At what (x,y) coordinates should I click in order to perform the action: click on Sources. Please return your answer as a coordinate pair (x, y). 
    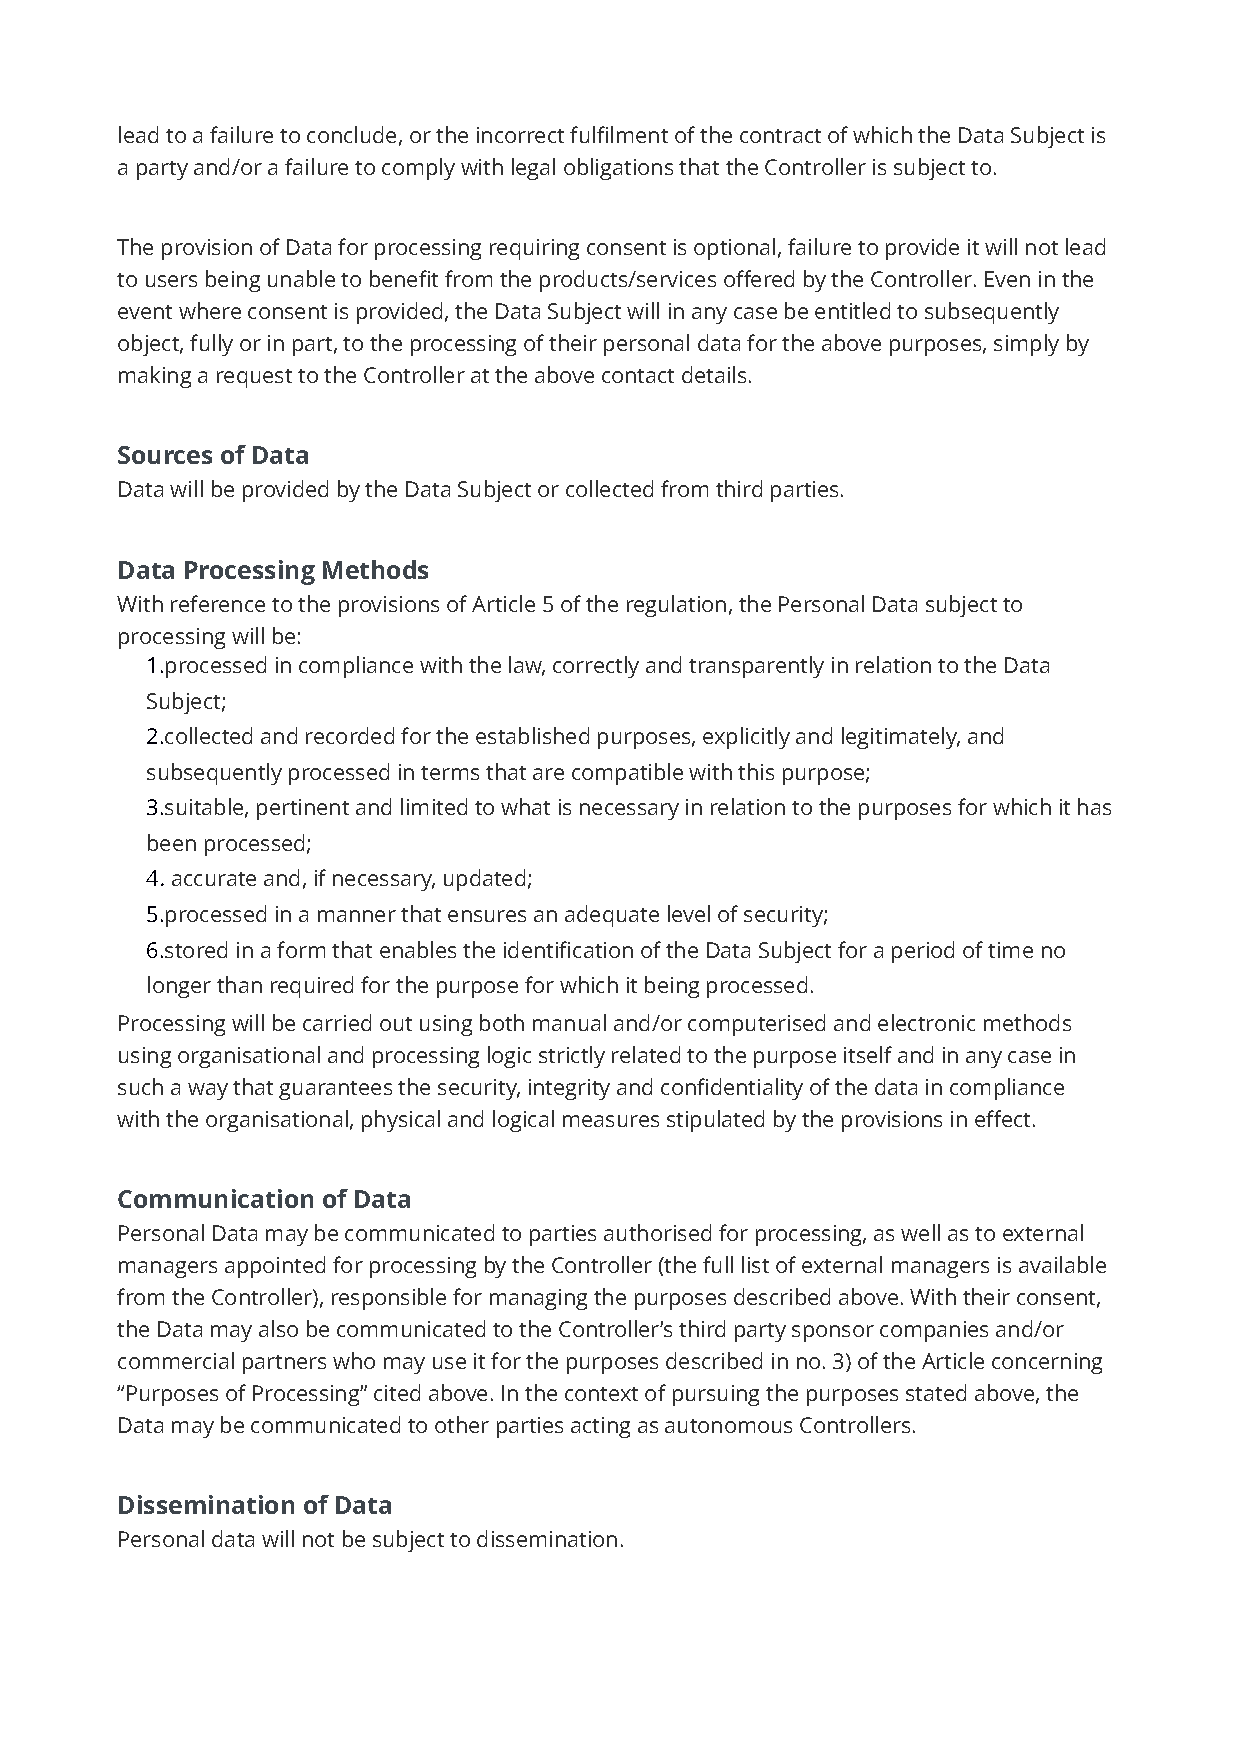
    Looking at the image, I should click on (165, 455).
